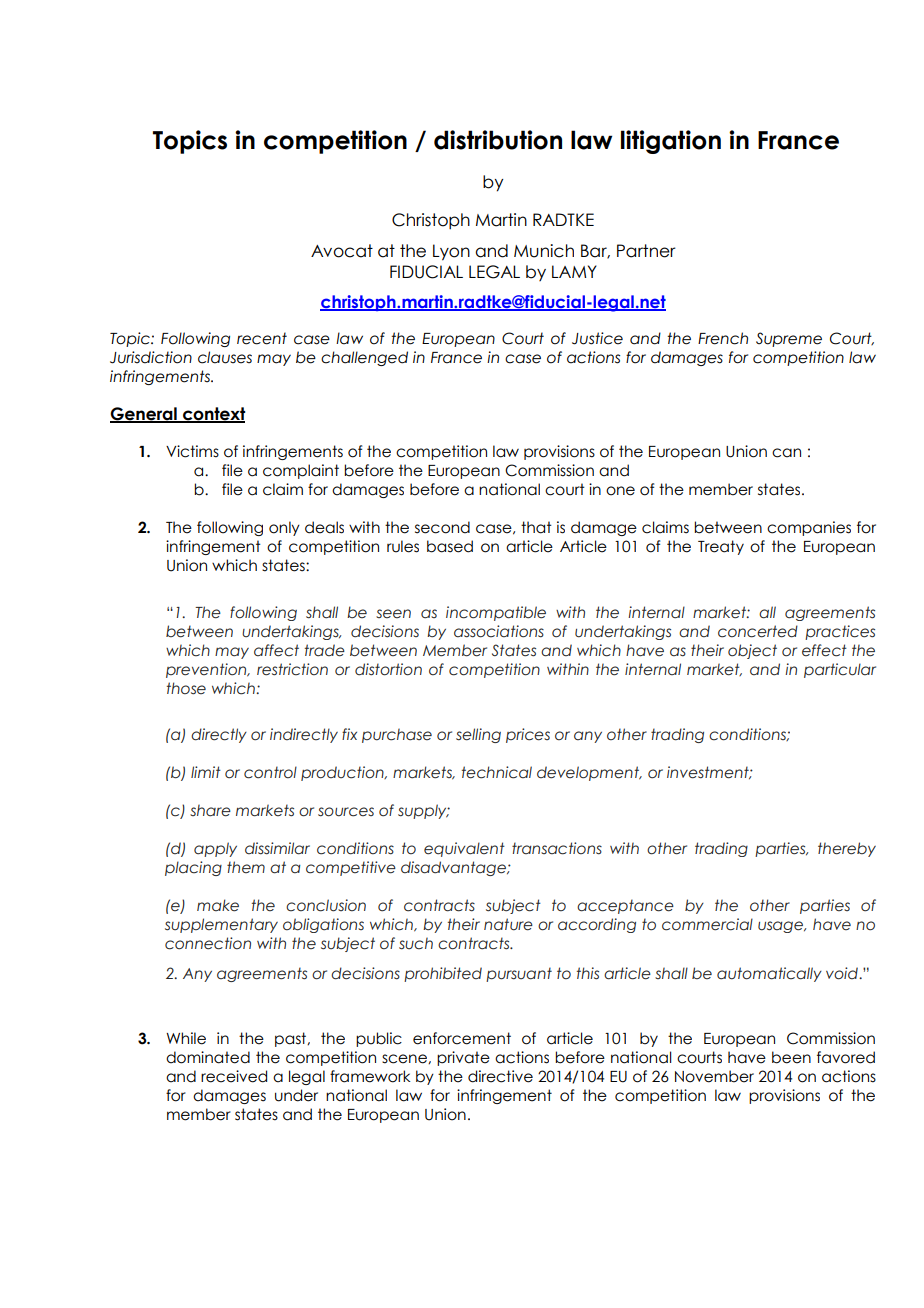 This page has width=924, height=1308. Describe the element at coordinates (496, 613) in the page. I see `incompatible` at that location.
